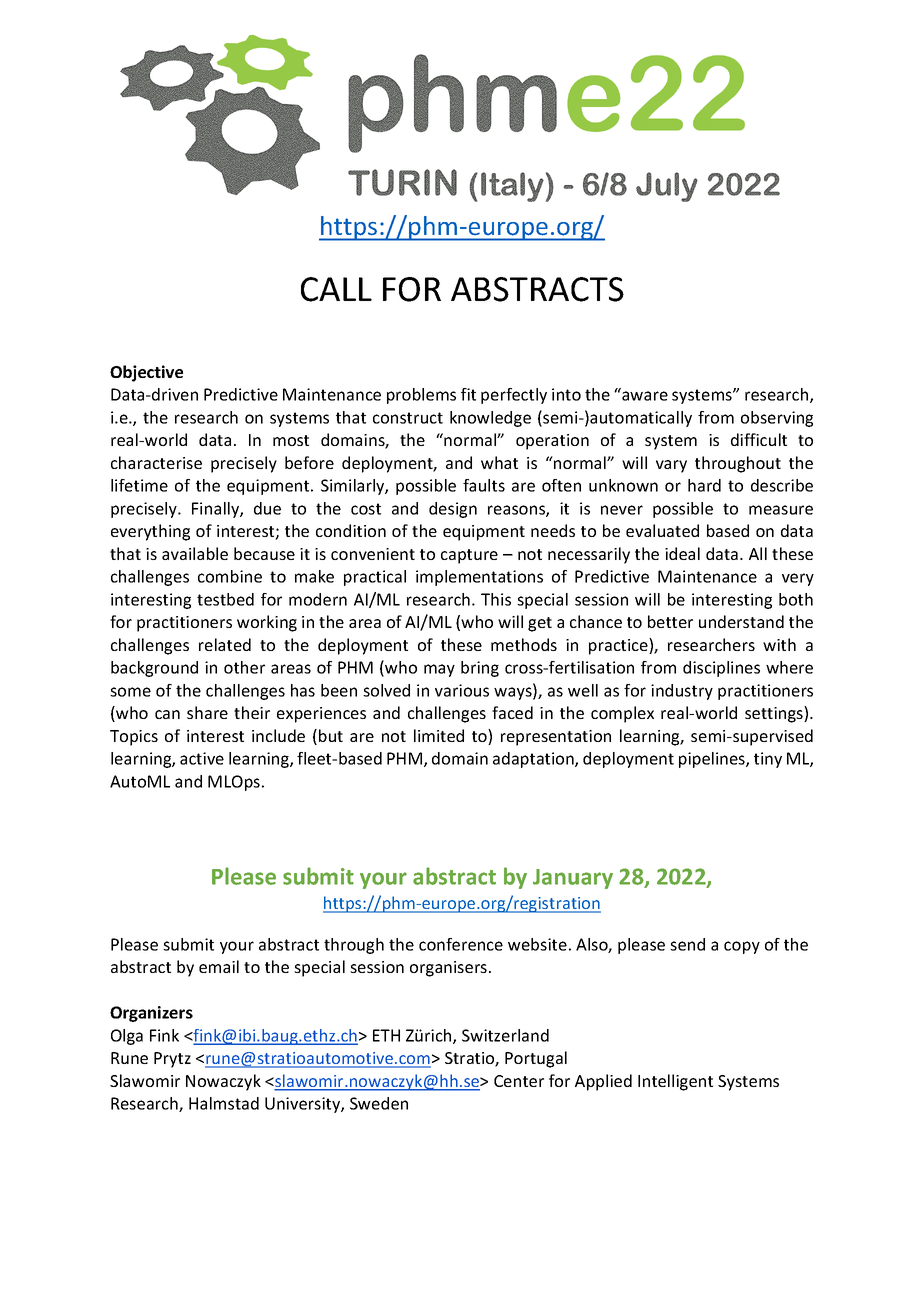 The width and height of the page is (924, 1308). I want to click on pipelines, so click(713, 760).
